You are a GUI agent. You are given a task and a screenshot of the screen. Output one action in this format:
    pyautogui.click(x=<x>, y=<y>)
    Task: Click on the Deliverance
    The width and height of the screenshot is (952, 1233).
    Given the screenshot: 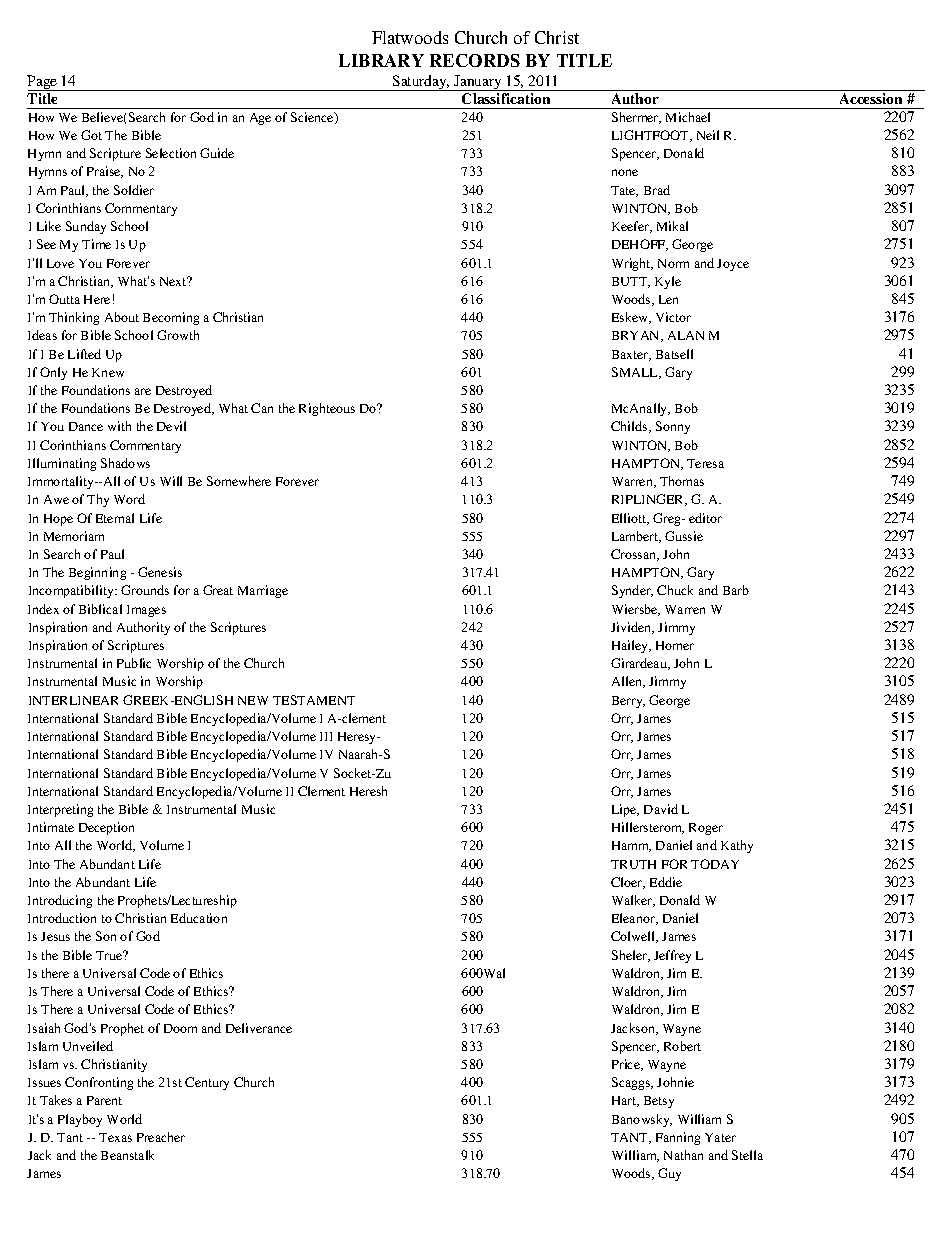 What is the action you would take?
    pyautogui.click(x=259, y=1028)
